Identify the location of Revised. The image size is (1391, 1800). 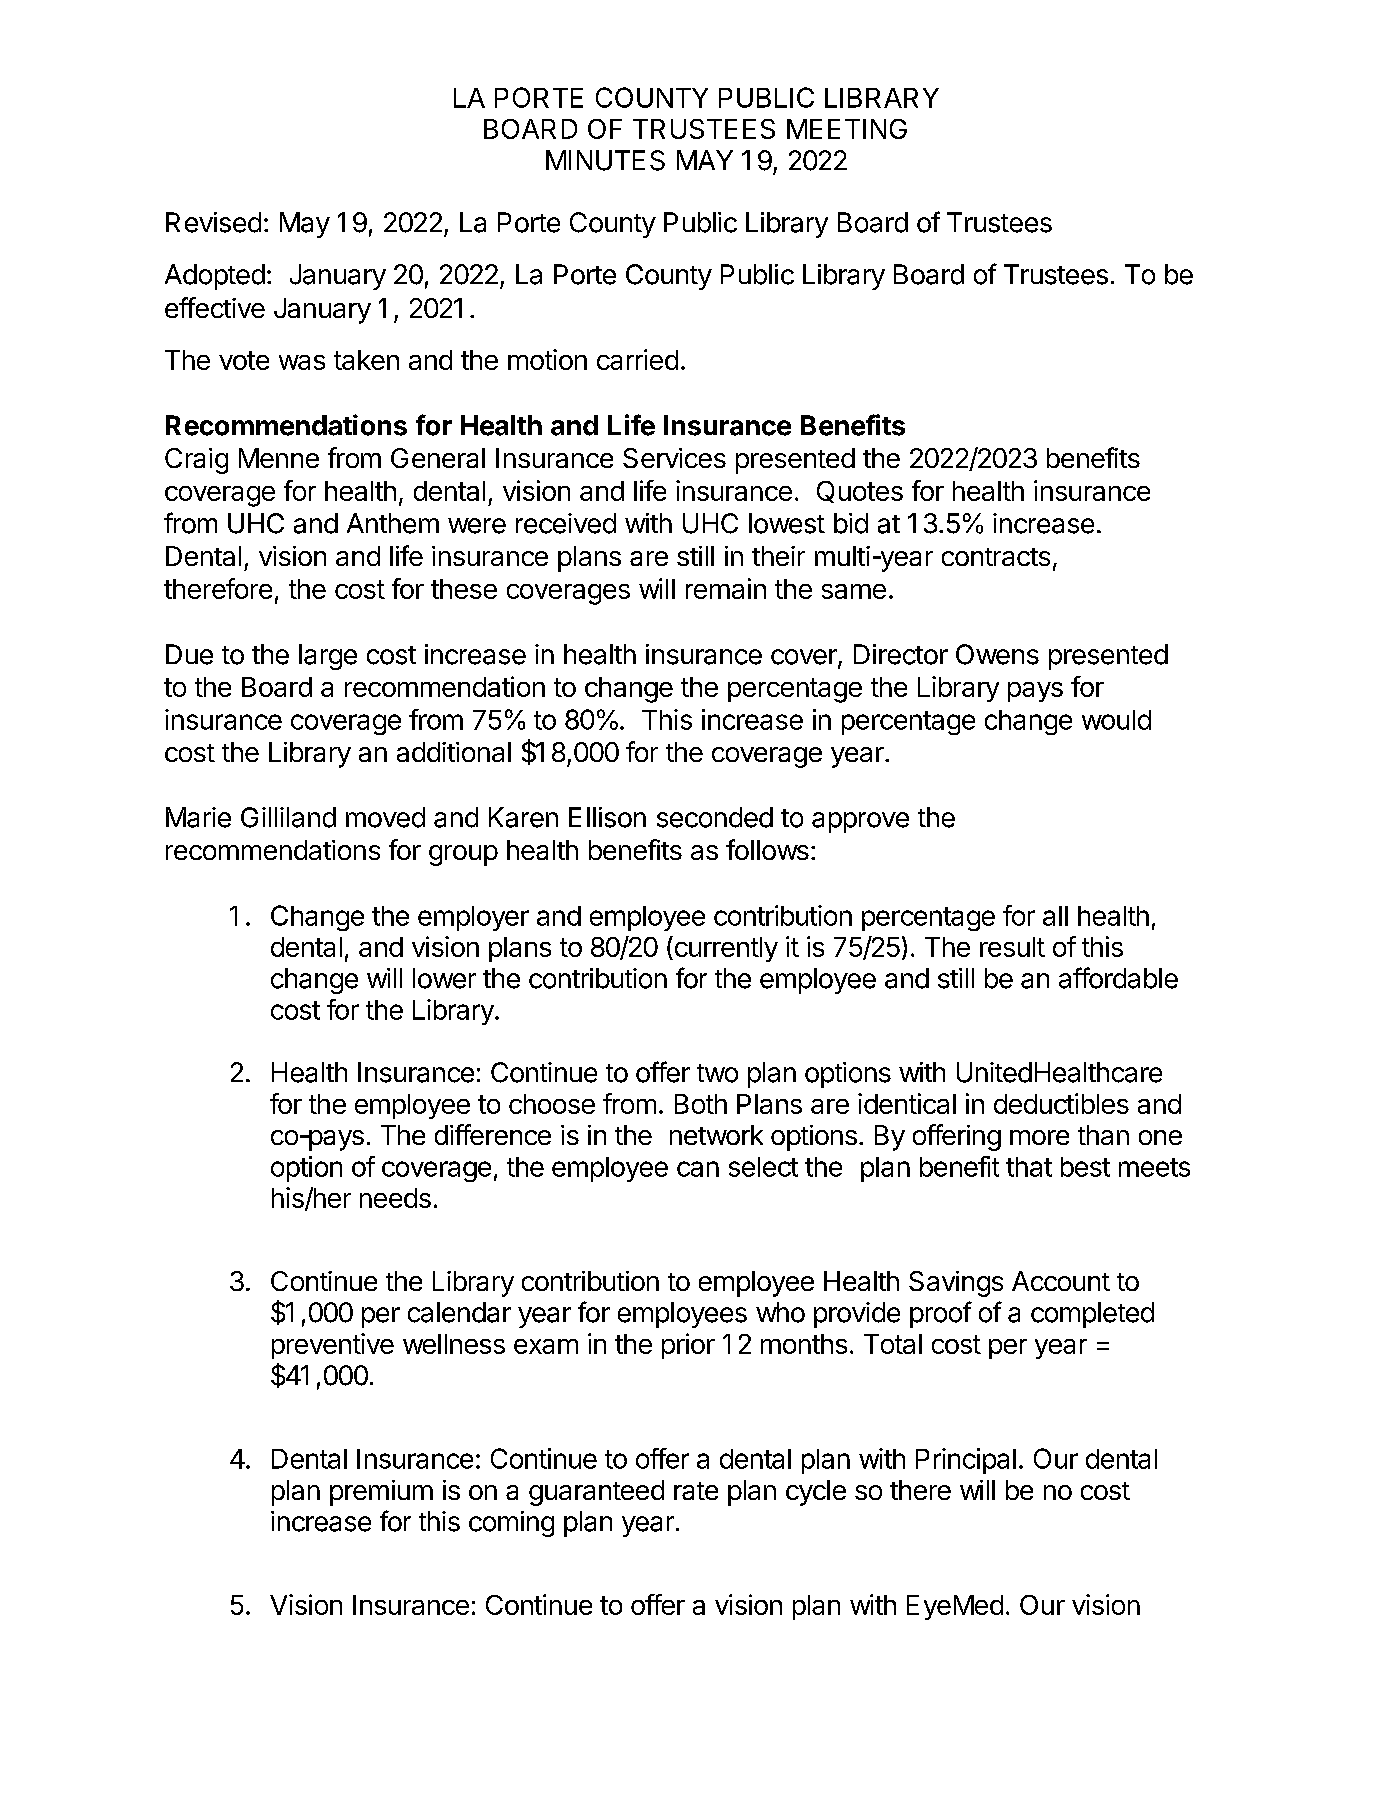
(213, 222).
